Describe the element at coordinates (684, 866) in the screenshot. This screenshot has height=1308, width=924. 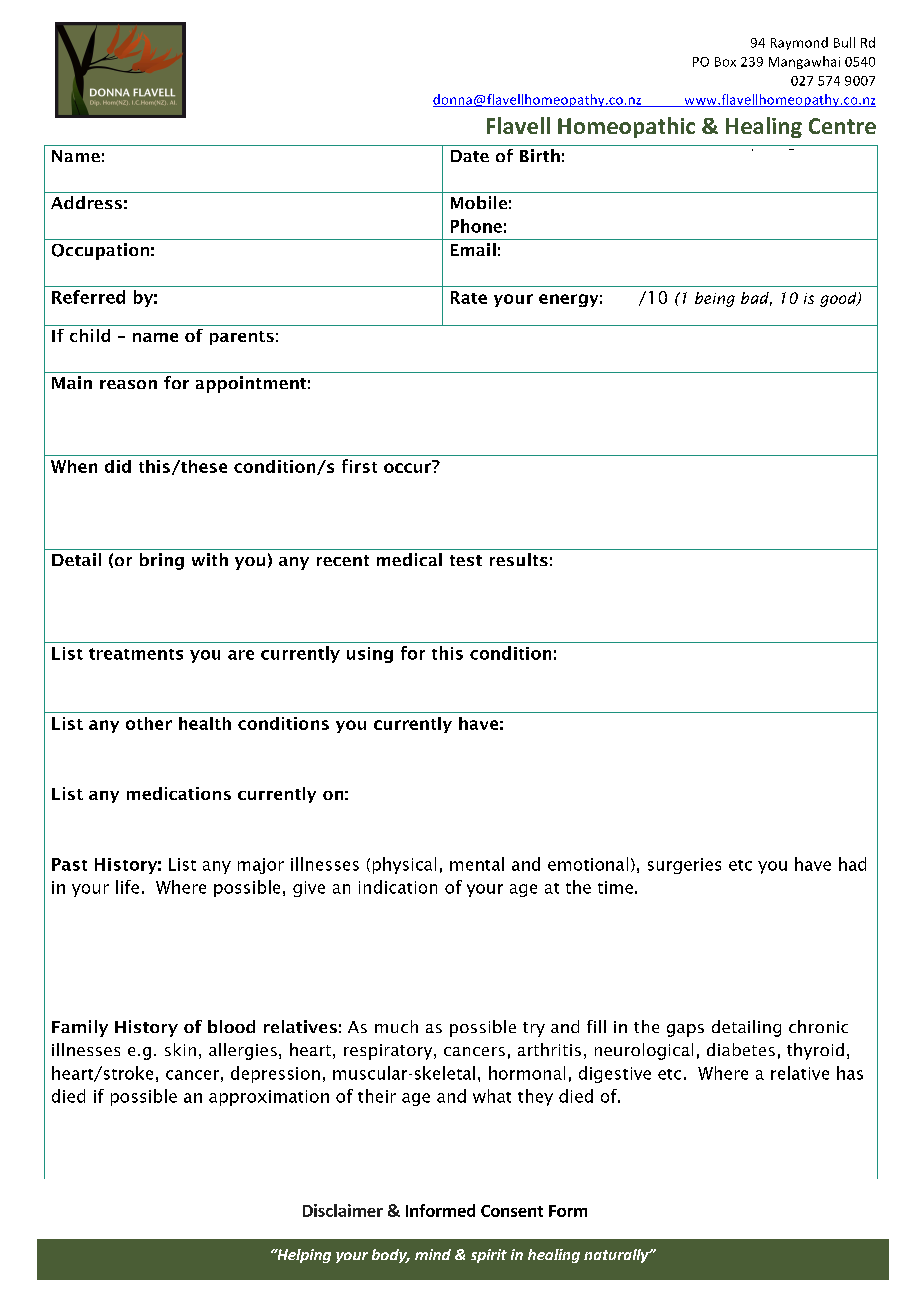
I see `surgeries` at that location.
